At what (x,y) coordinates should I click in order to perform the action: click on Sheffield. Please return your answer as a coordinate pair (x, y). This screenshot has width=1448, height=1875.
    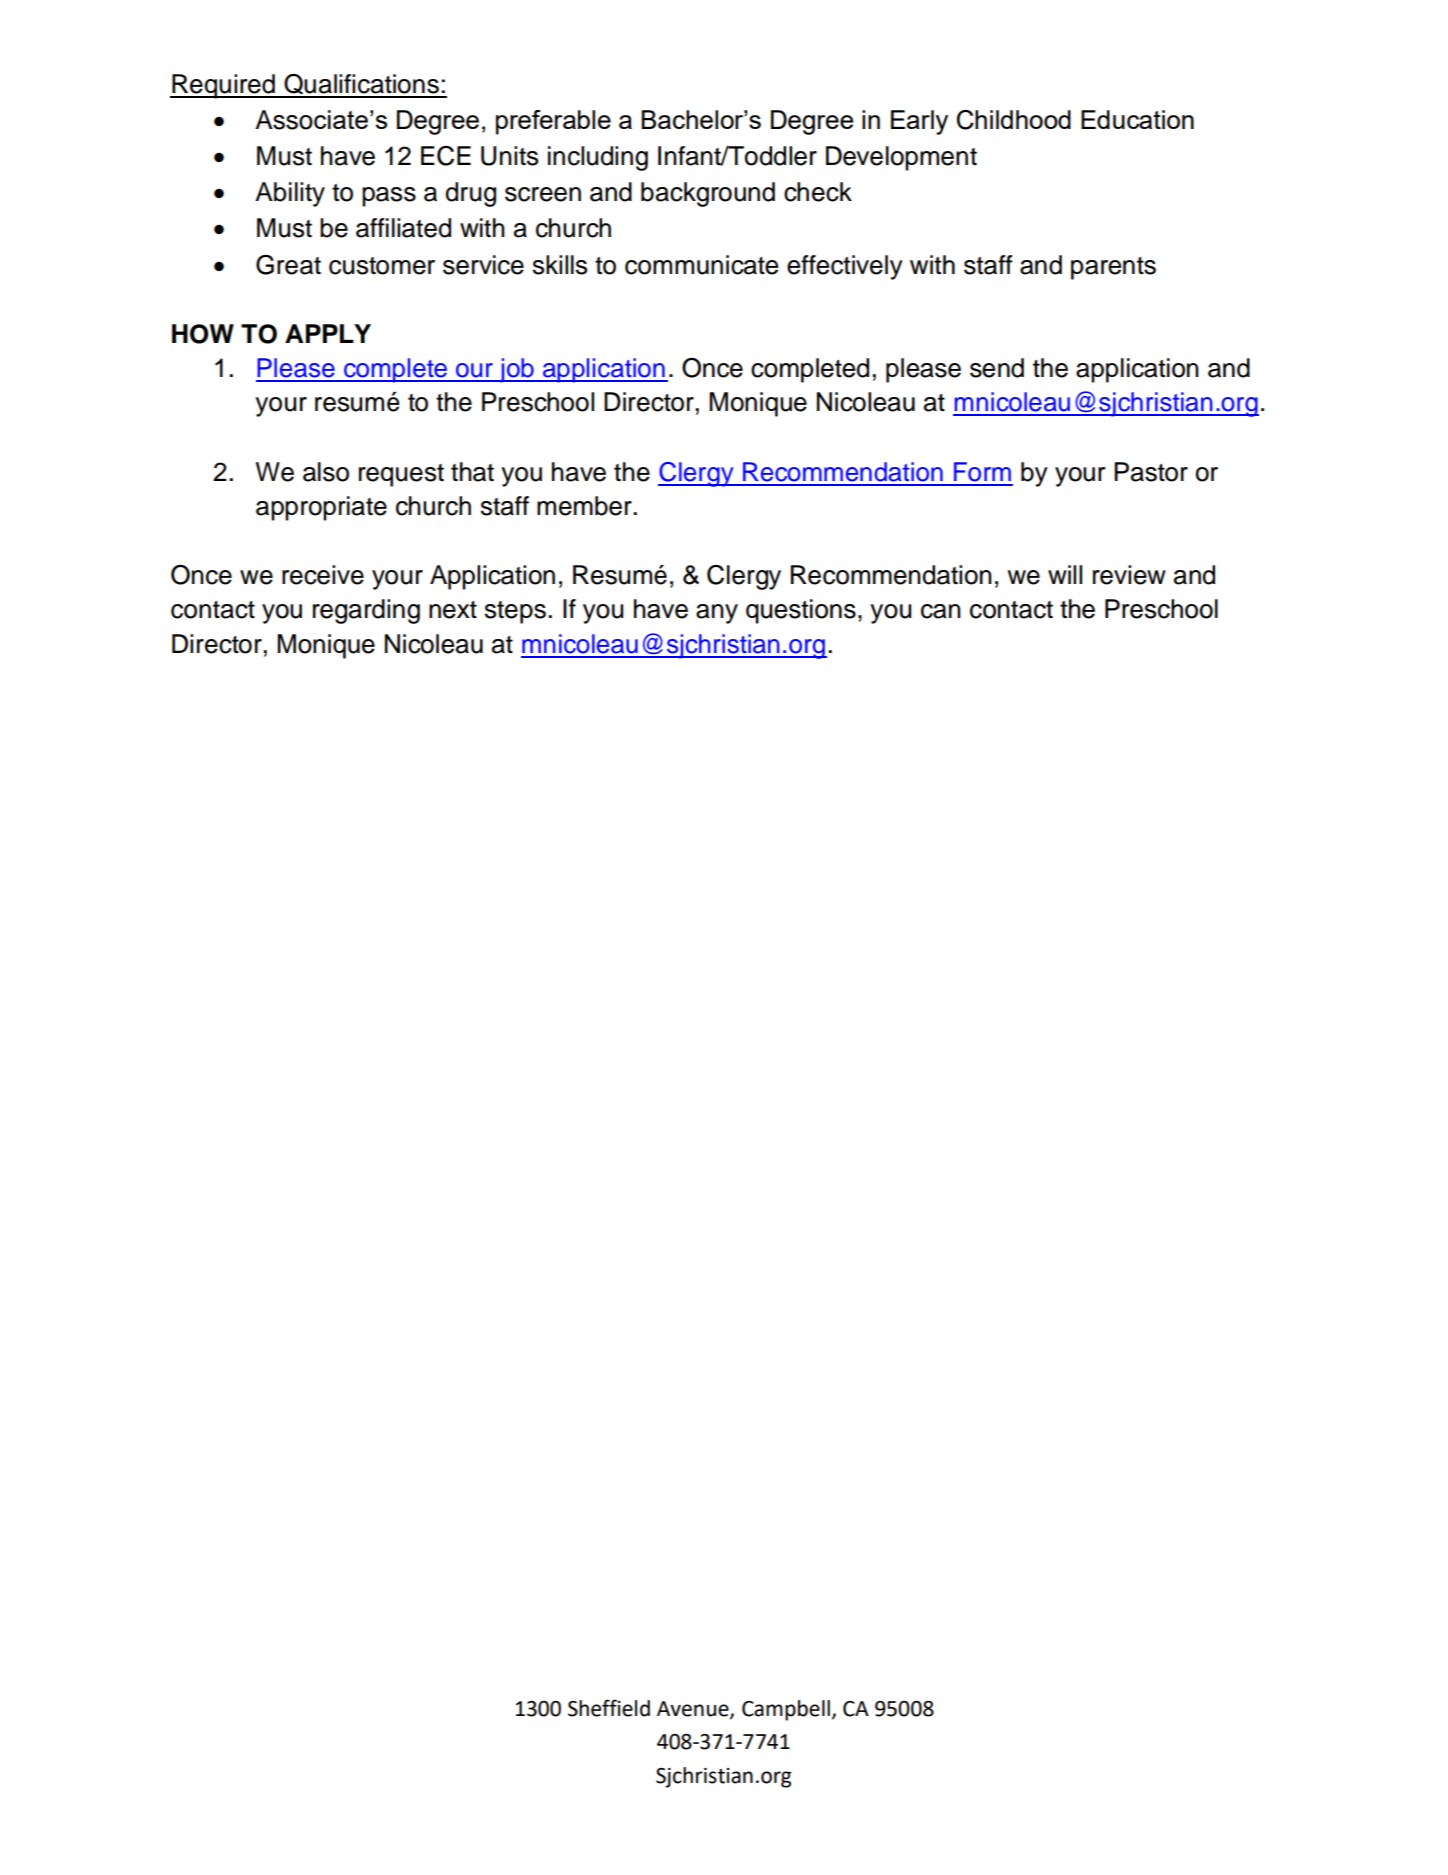
    Looking at the image, I should click on (609, 1708).
